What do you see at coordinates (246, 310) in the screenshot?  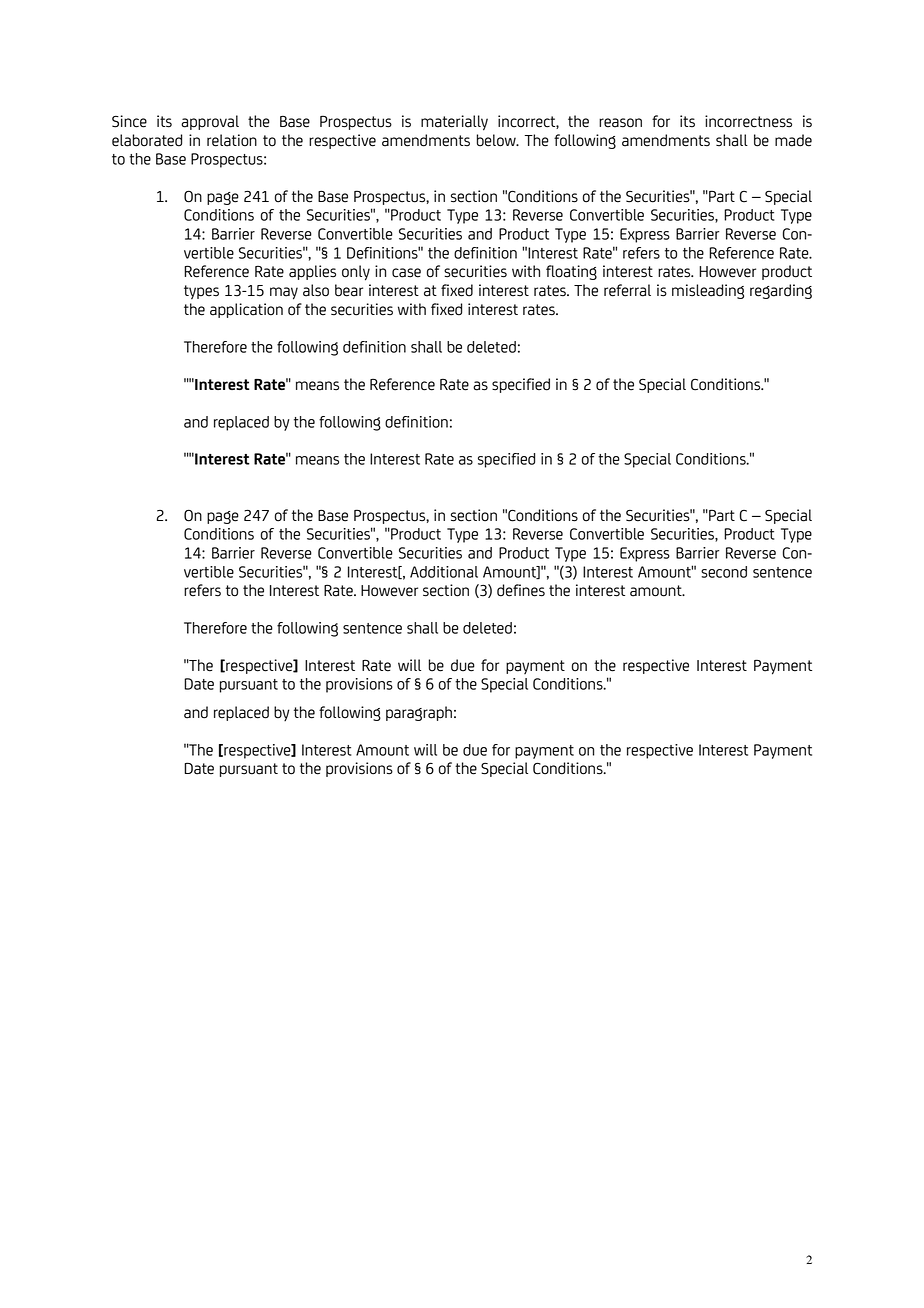 I see `application` at bounding box center [246, 310].
